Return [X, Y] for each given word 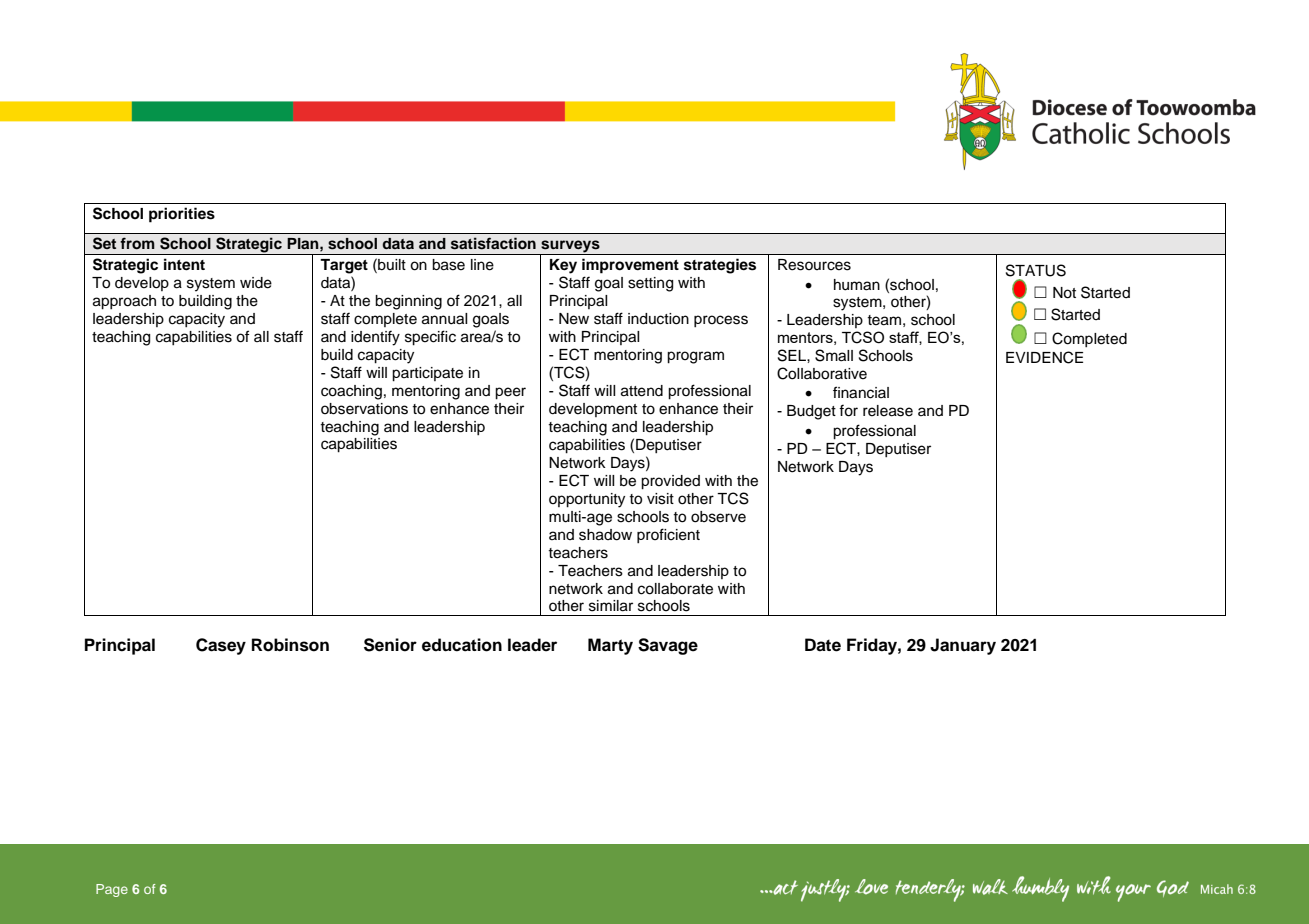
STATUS [1036, 270]
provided [670, 482]
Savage [668, 646]
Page [112, 890]
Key [563, 266]
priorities [182, 215]
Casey [221, 646]
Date [823, 645]
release [888, 411]
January [963, 646]
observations [364, 409]
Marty [610, 646]
